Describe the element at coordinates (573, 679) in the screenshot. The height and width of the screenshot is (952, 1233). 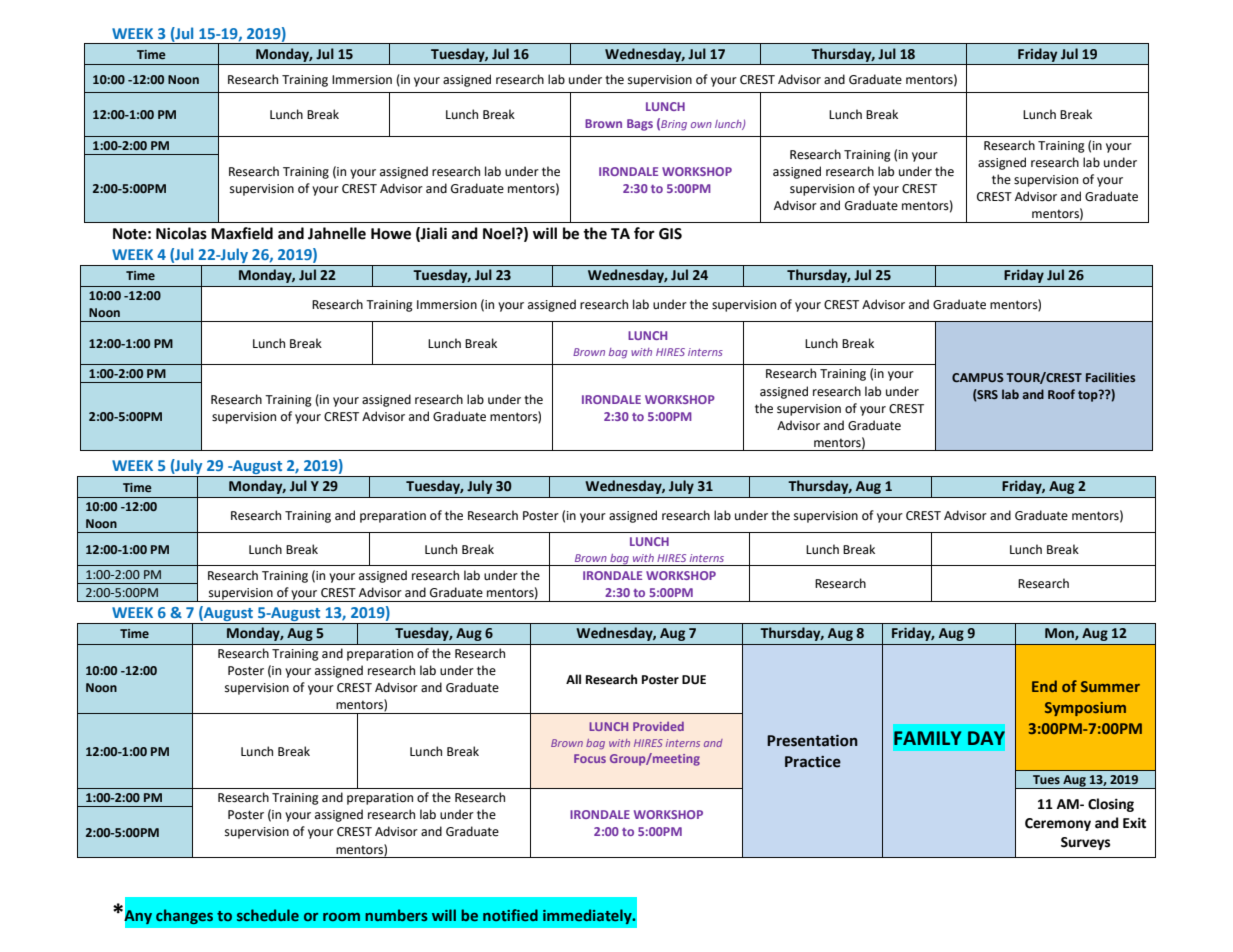
I see `All` at that location.
